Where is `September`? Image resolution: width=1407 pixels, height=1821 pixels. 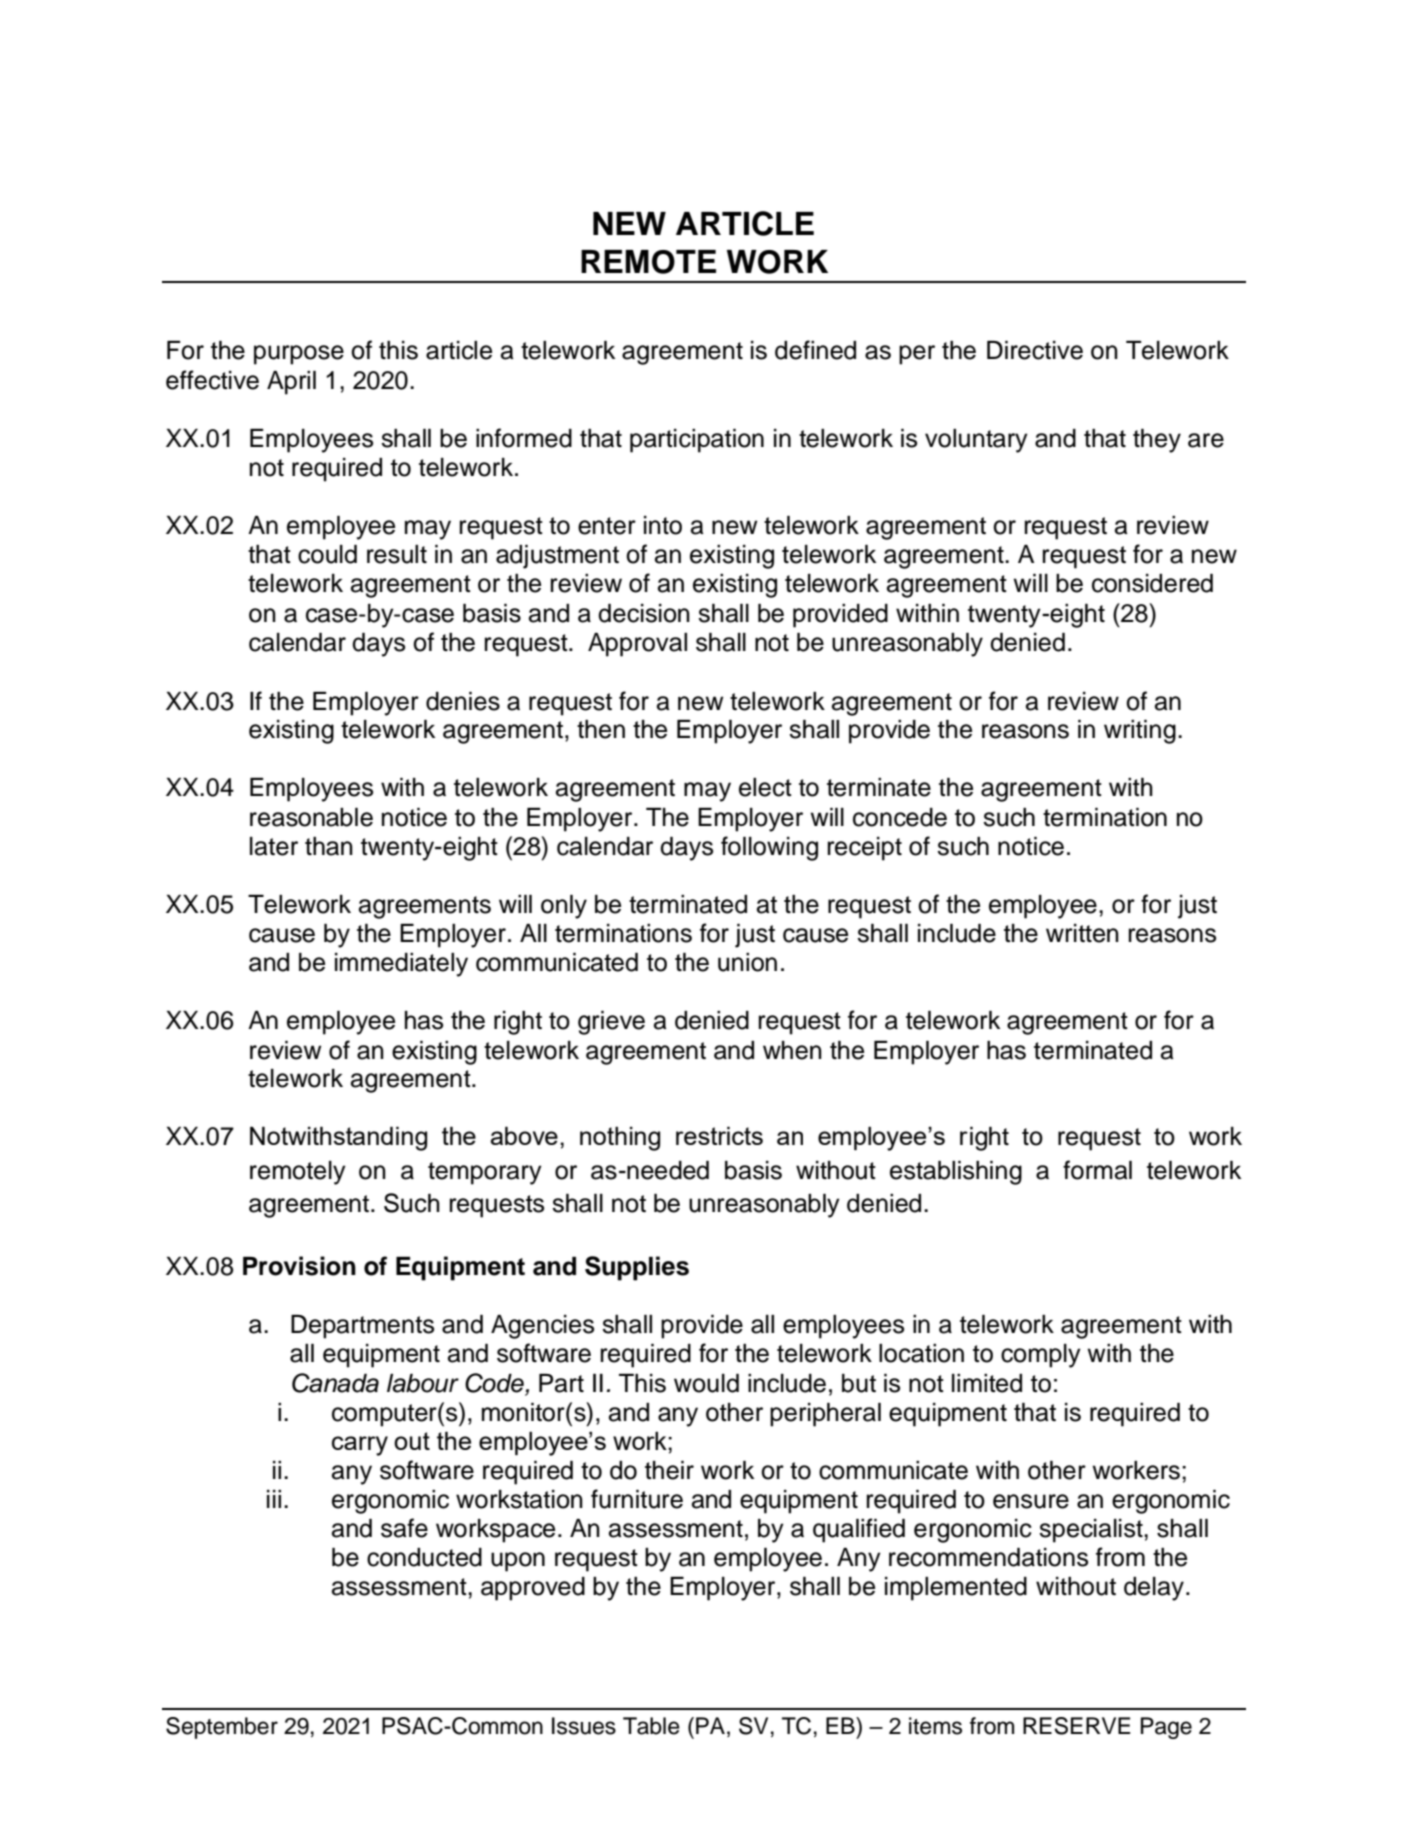 September is located at coordinates (222, 1728).
